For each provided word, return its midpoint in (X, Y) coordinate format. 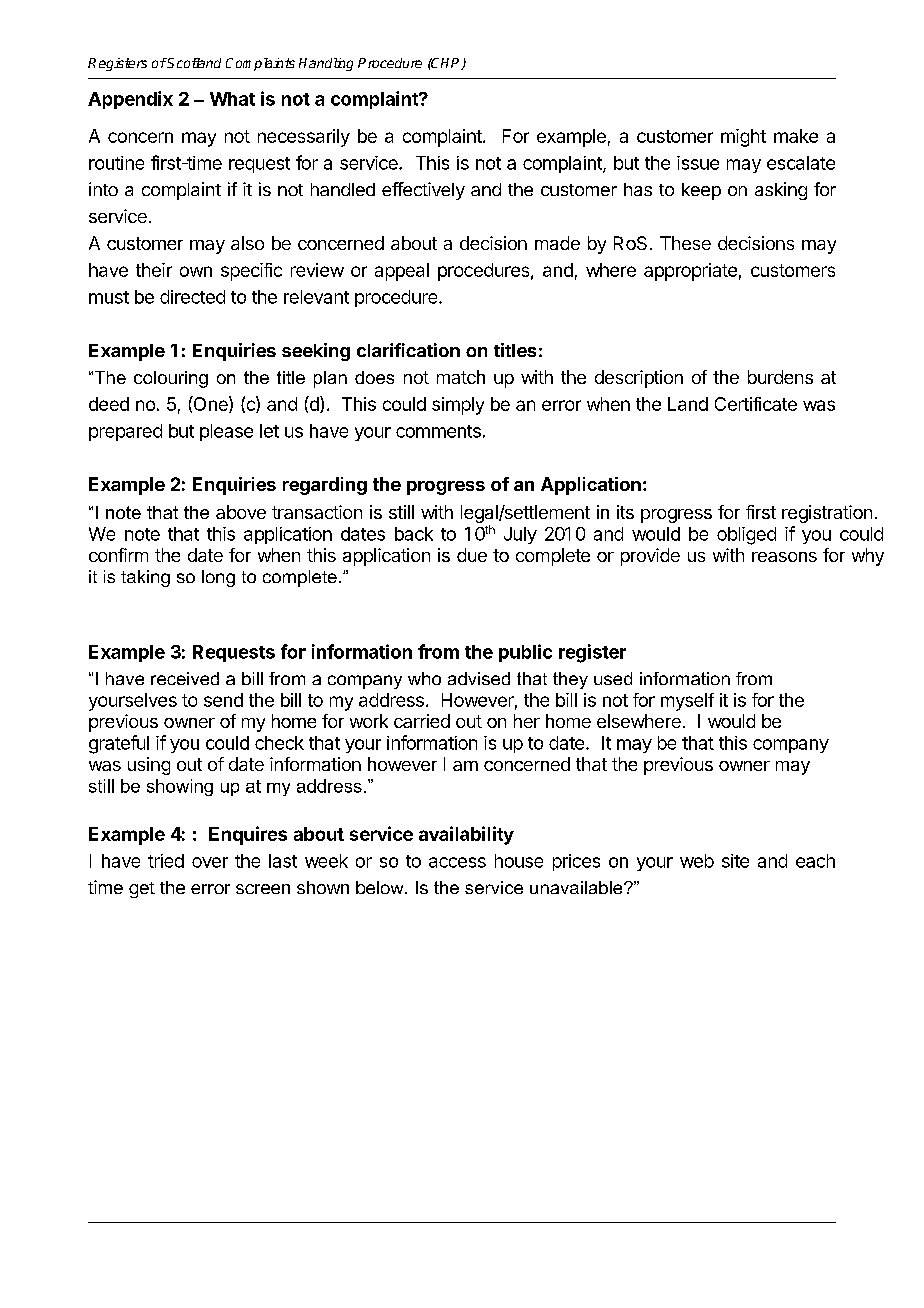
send (223, 700)
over (210, 862)
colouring (171, 379)
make (796, 136)
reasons (784, 557)
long (218, 578)
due (472, 555)
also (247, 243)
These (685, 243)
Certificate (756, 404)
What (232, 99)
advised (479, 678)
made (557, 243)
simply (458, 406)
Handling (326, 64)
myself (687, 702)
